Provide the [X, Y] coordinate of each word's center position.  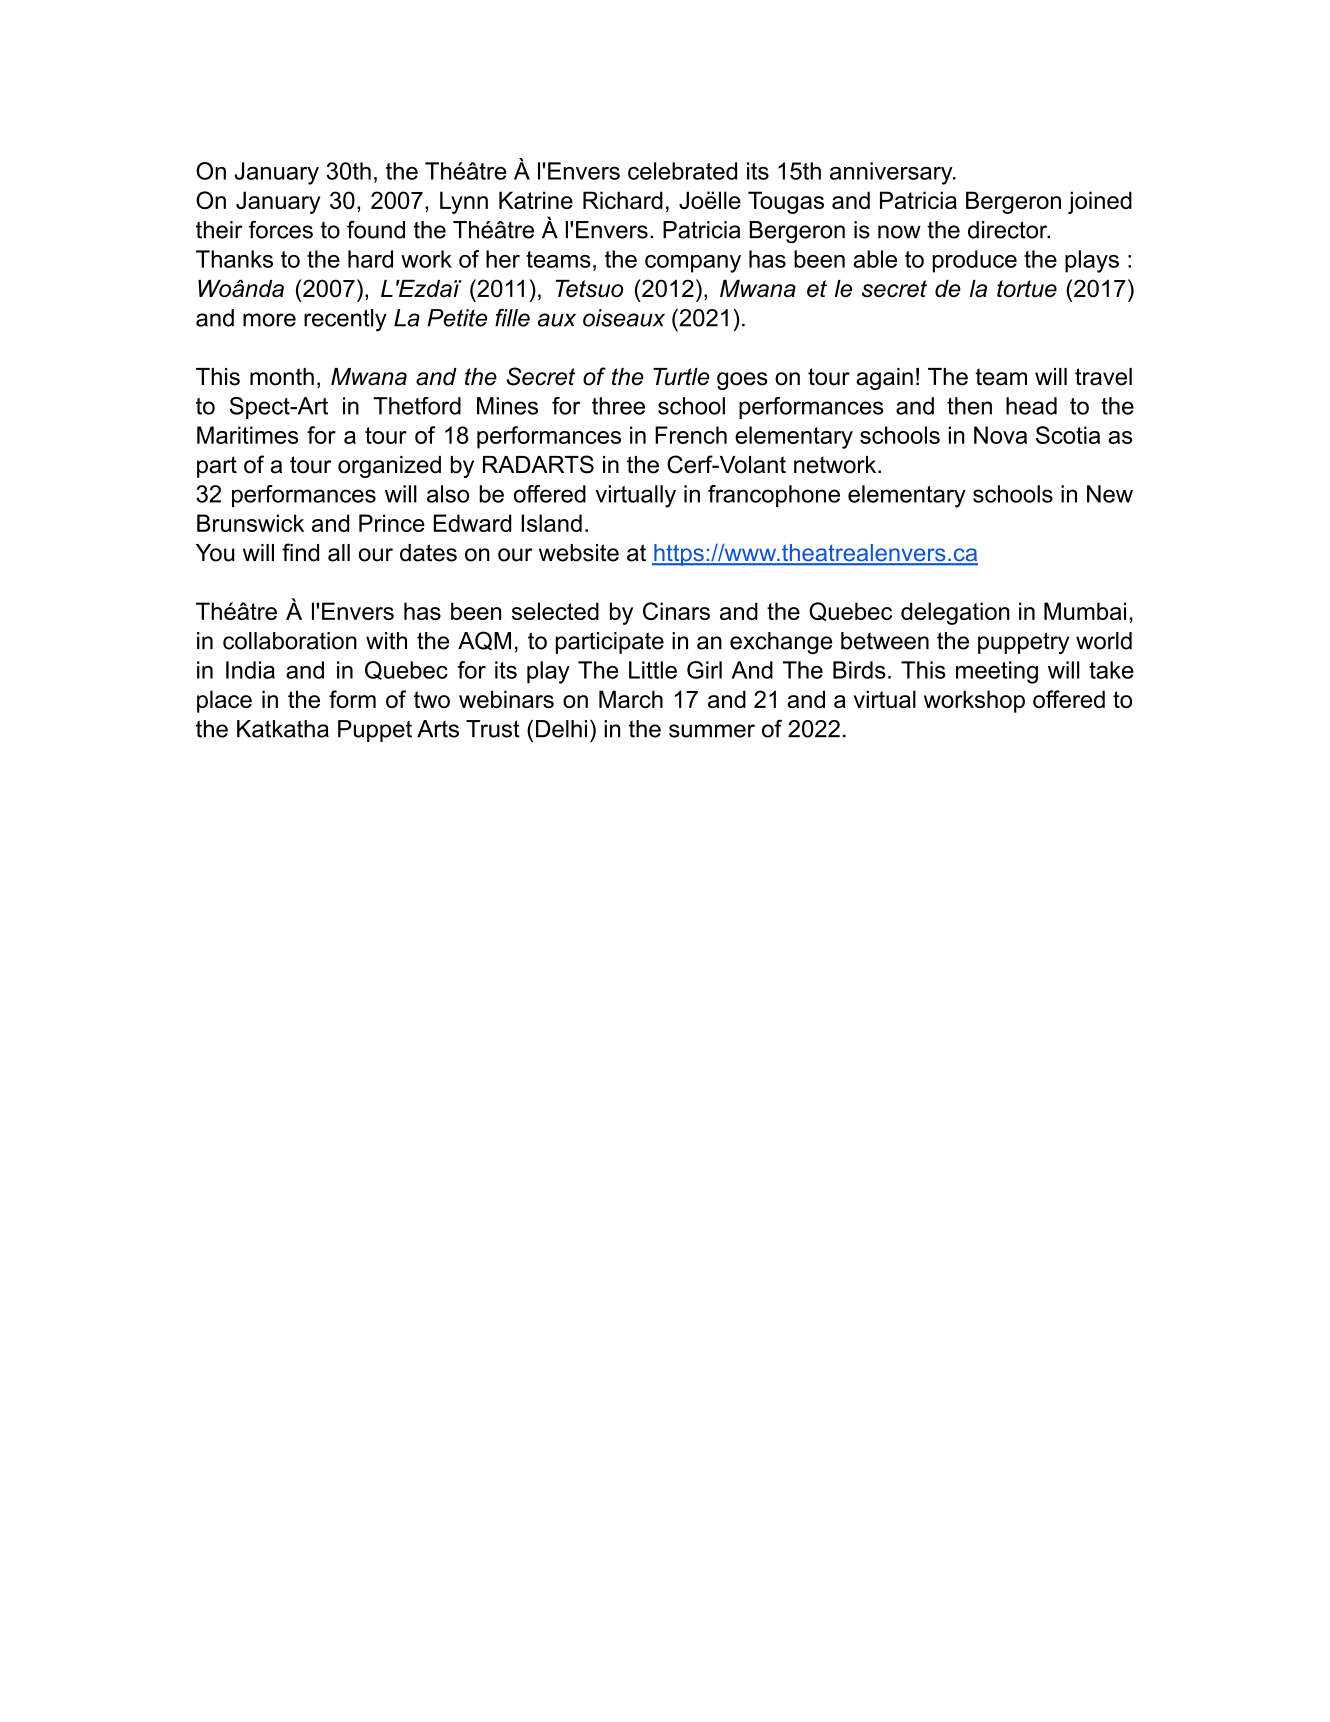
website [579, 553]
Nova [1000, 435]
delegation [955, 613]
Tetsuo [589, 289]
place [224, 701]
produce [975, 261]
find [300, 552]
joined [1100, 202]
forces [281, 229]
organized [389, 467]
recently [345, 320]
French [691, 435]
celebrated [682, 171]
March [631, 699]
